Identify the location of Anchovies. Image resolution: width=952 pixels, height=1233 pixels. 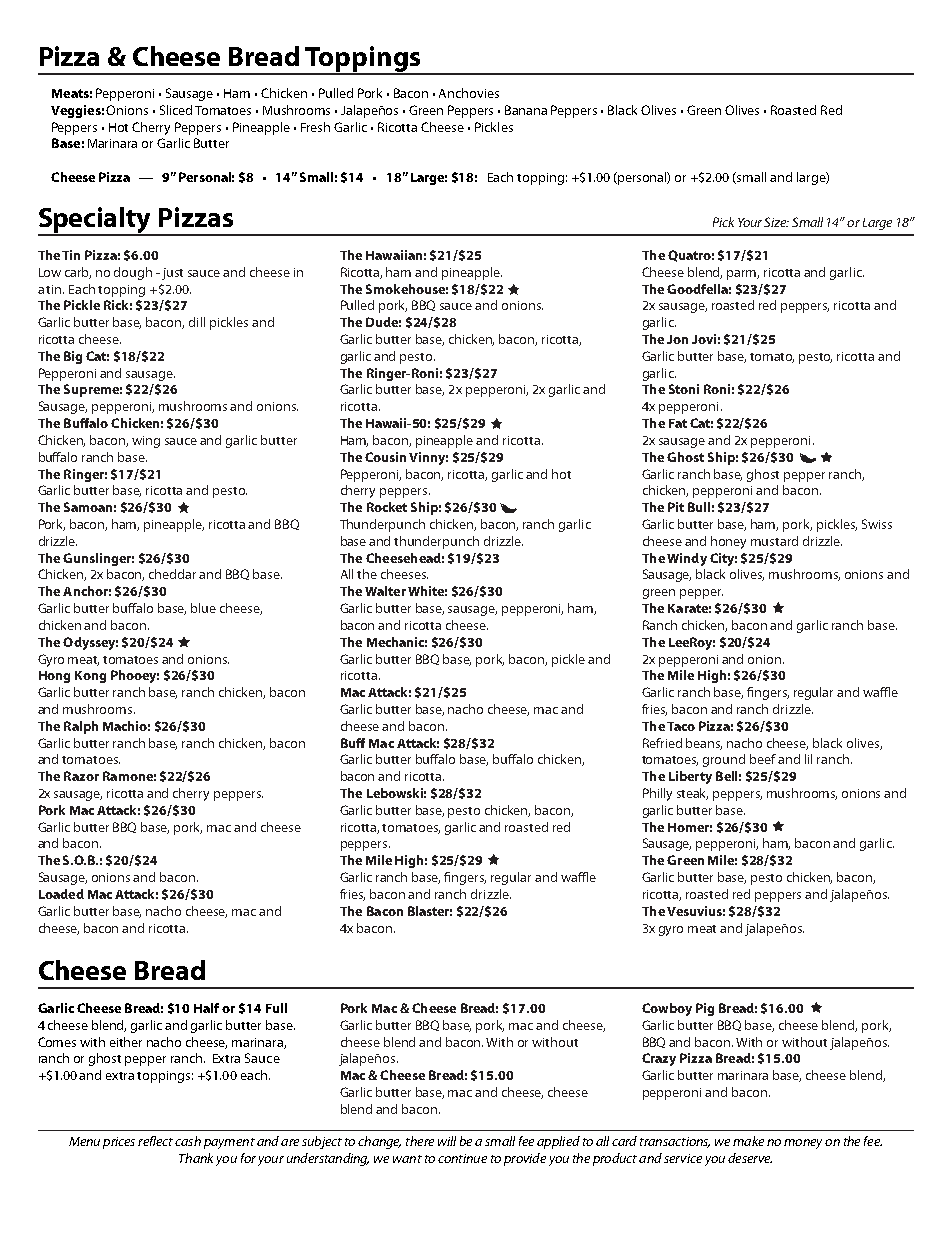
(469, 93).
